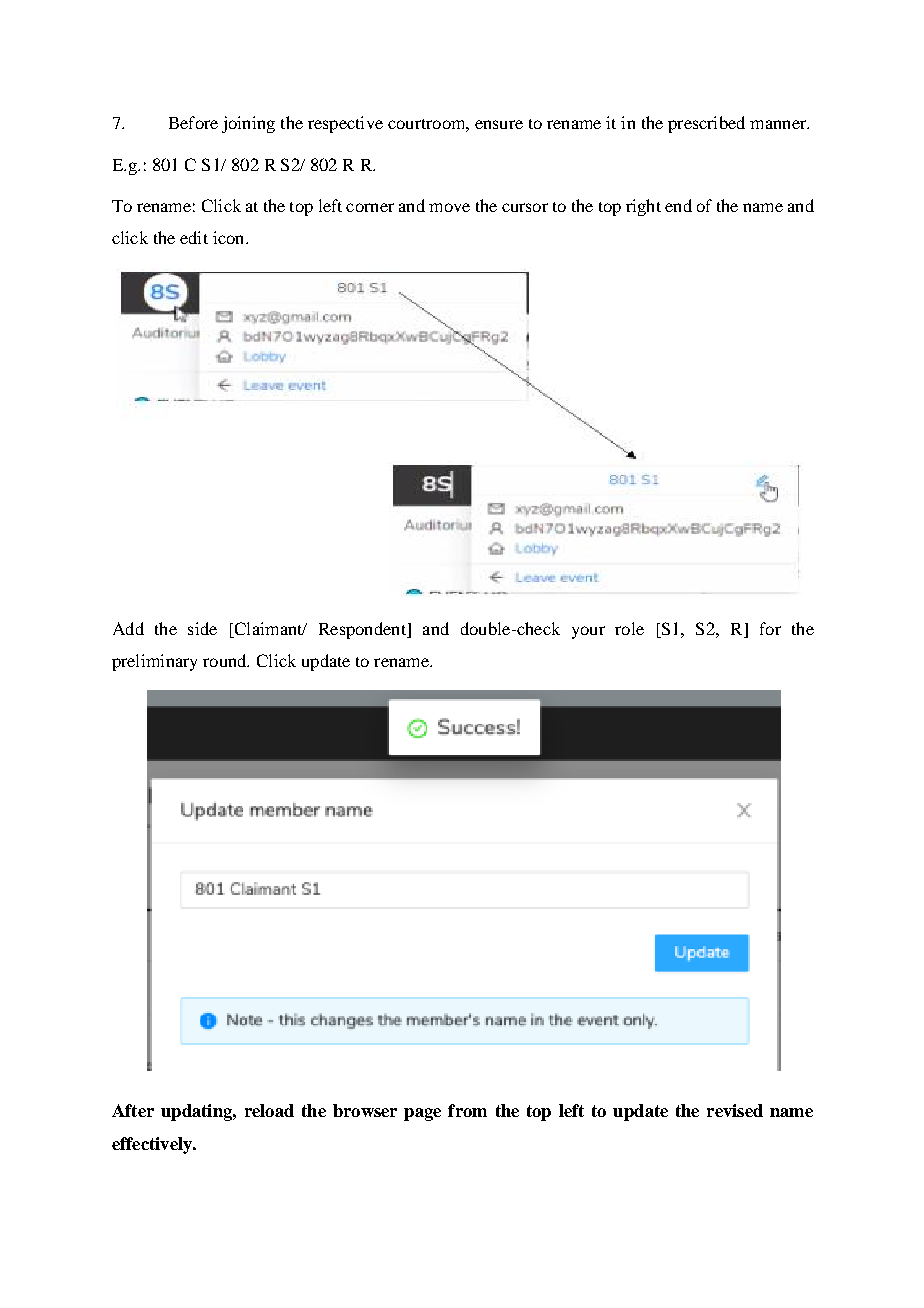  Describe the element at coordinates (269, 1110) in the document. I see `reload` at that location.
